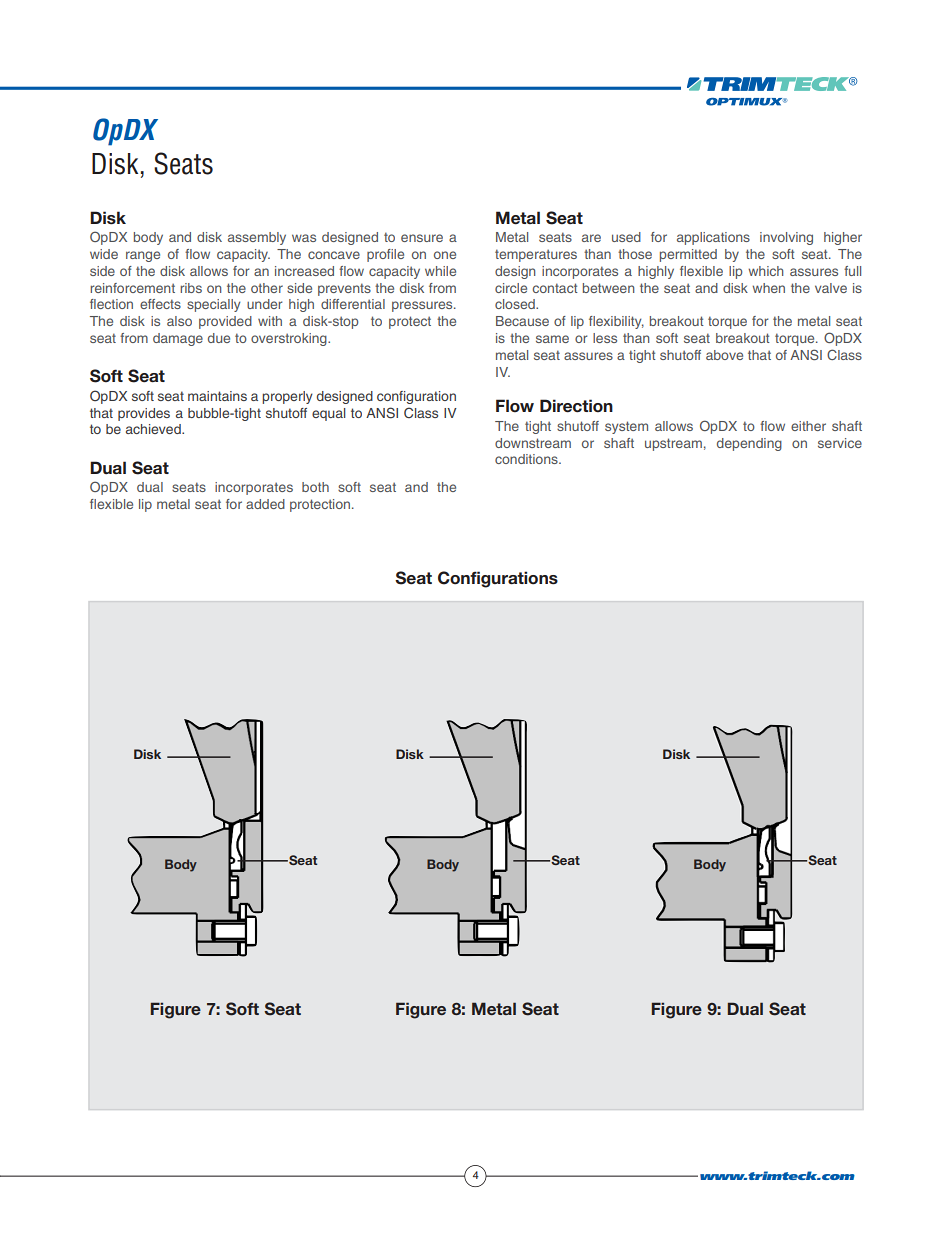  What do you see at coordinates (616, 322) in the image?
I see `flexibility` at bounding box center [616, 322].
